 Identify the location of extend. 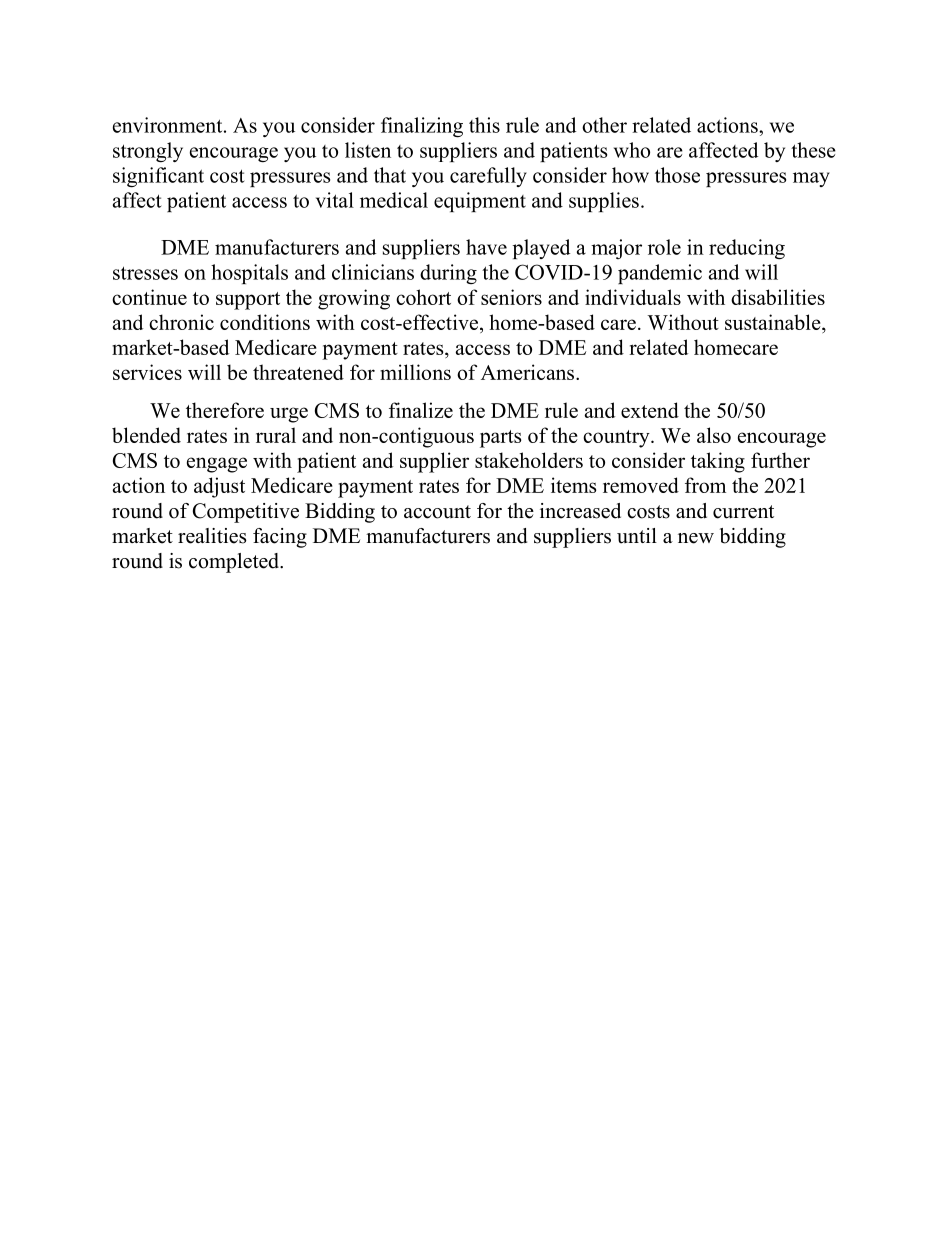
(650, 410).
